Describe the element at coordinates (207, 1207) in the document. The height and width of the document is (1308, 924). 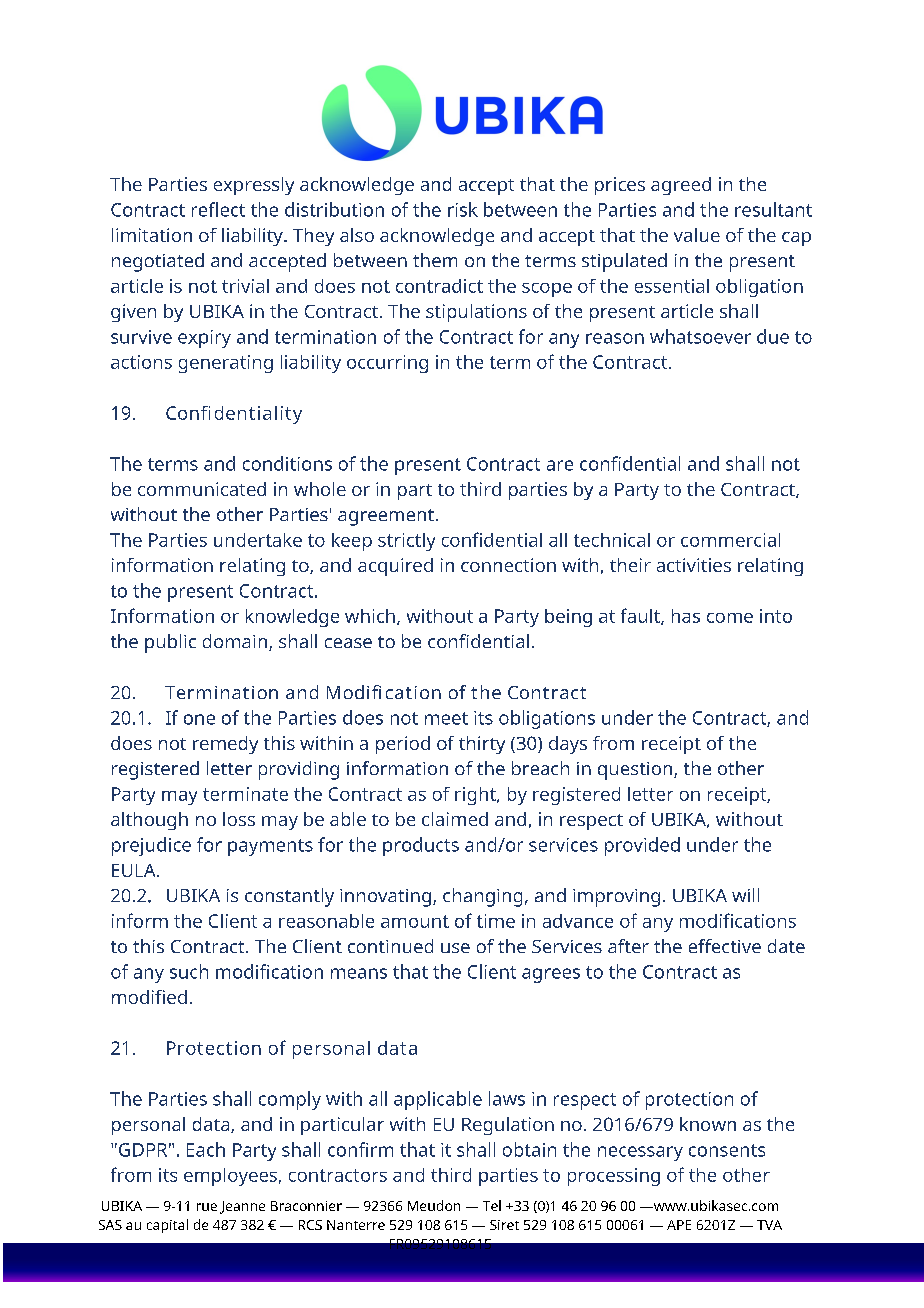
I see `rue` at that location.
